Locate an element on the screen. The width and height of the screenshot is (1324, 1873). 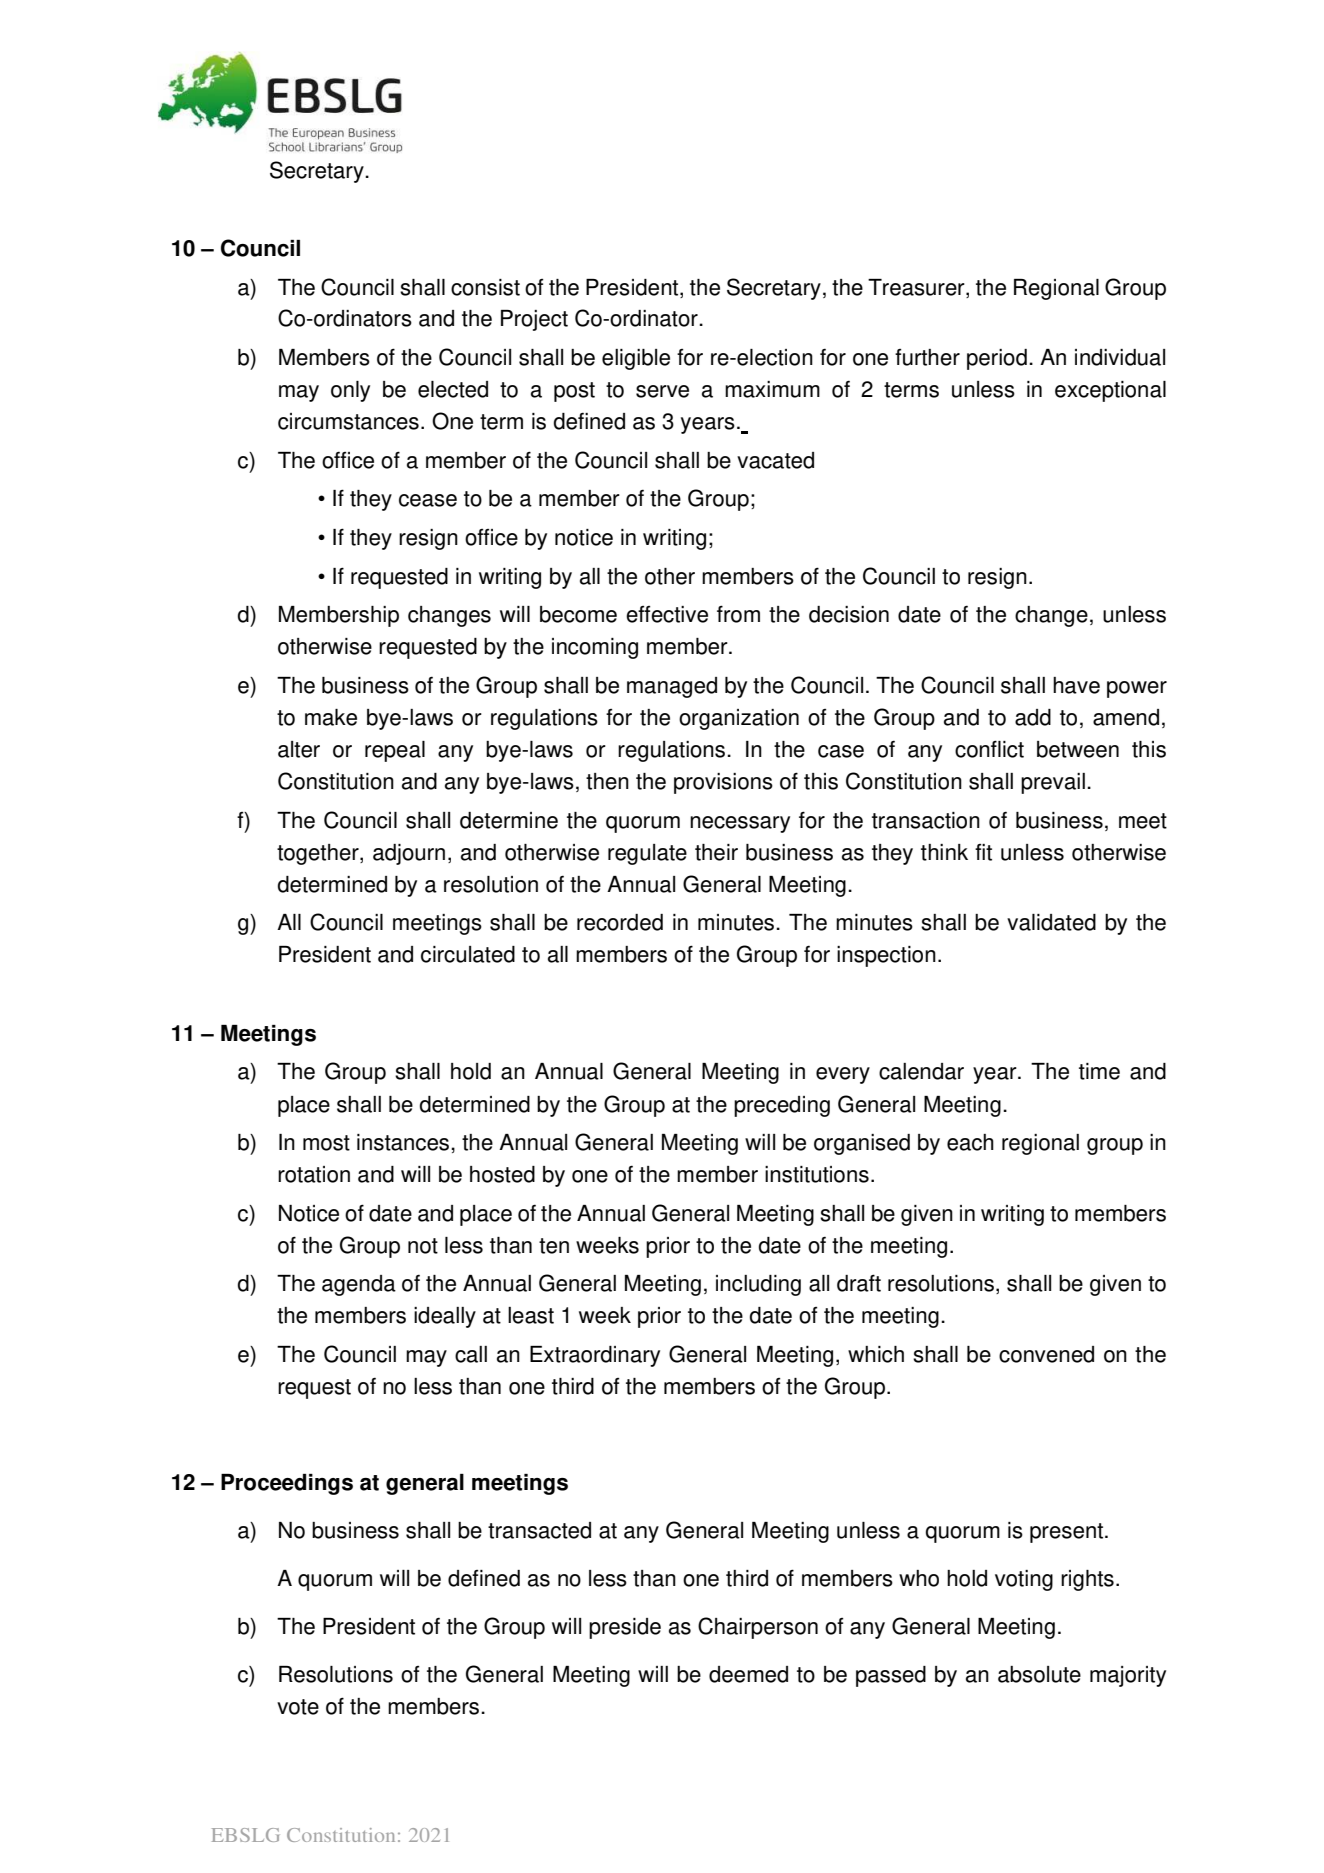
prevail is located at coordinates (1053, 783).
